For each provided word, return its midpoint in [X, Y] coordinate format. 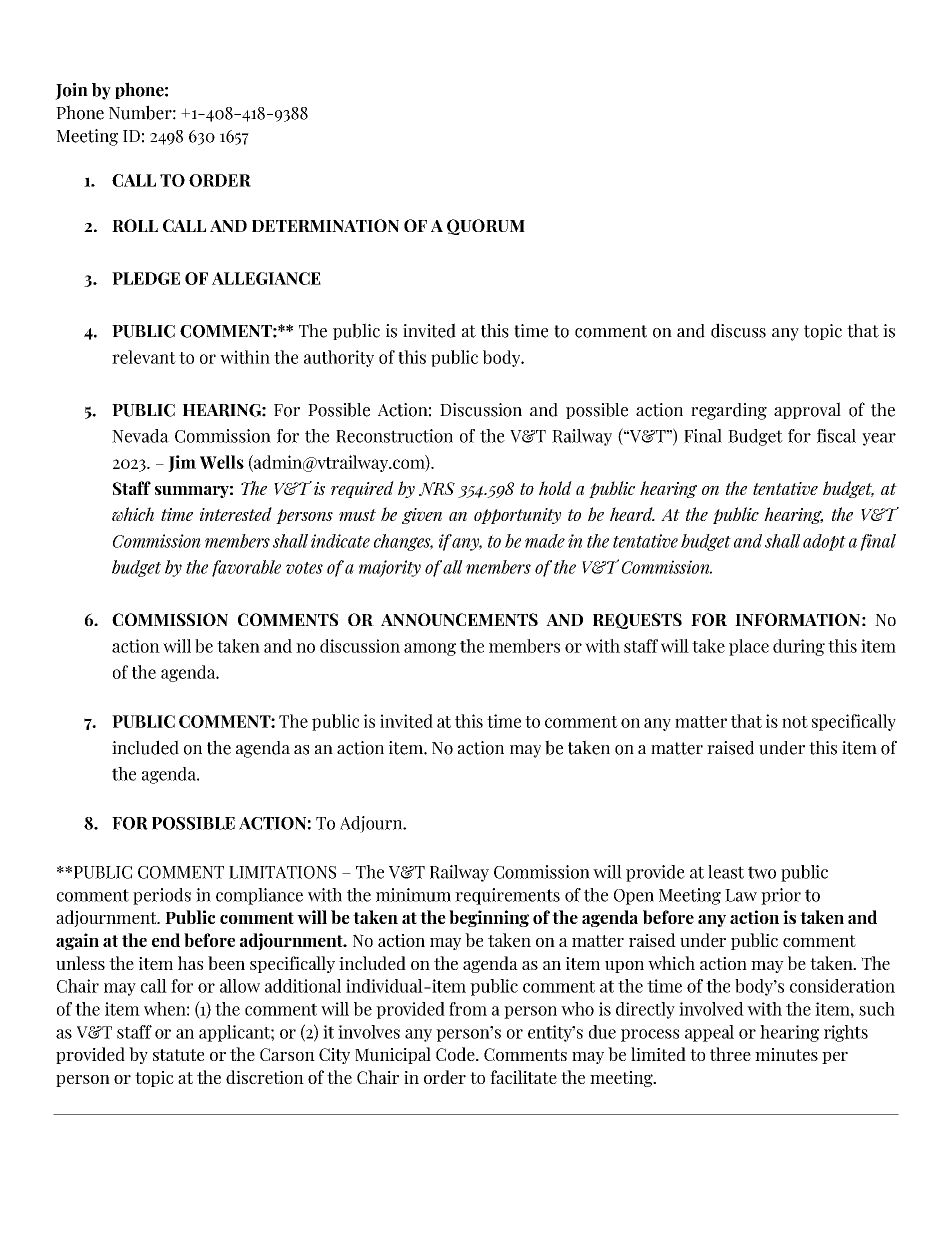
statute [178, 1055]
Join [71, 91]
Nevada [140, 436]
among [430, 649]
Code [456, 1054]
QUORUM [486, 227]
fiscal [836, 436]
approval [807, 410]
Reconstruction [394, 436]
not [795, 722]
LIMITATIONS [282, 872]
